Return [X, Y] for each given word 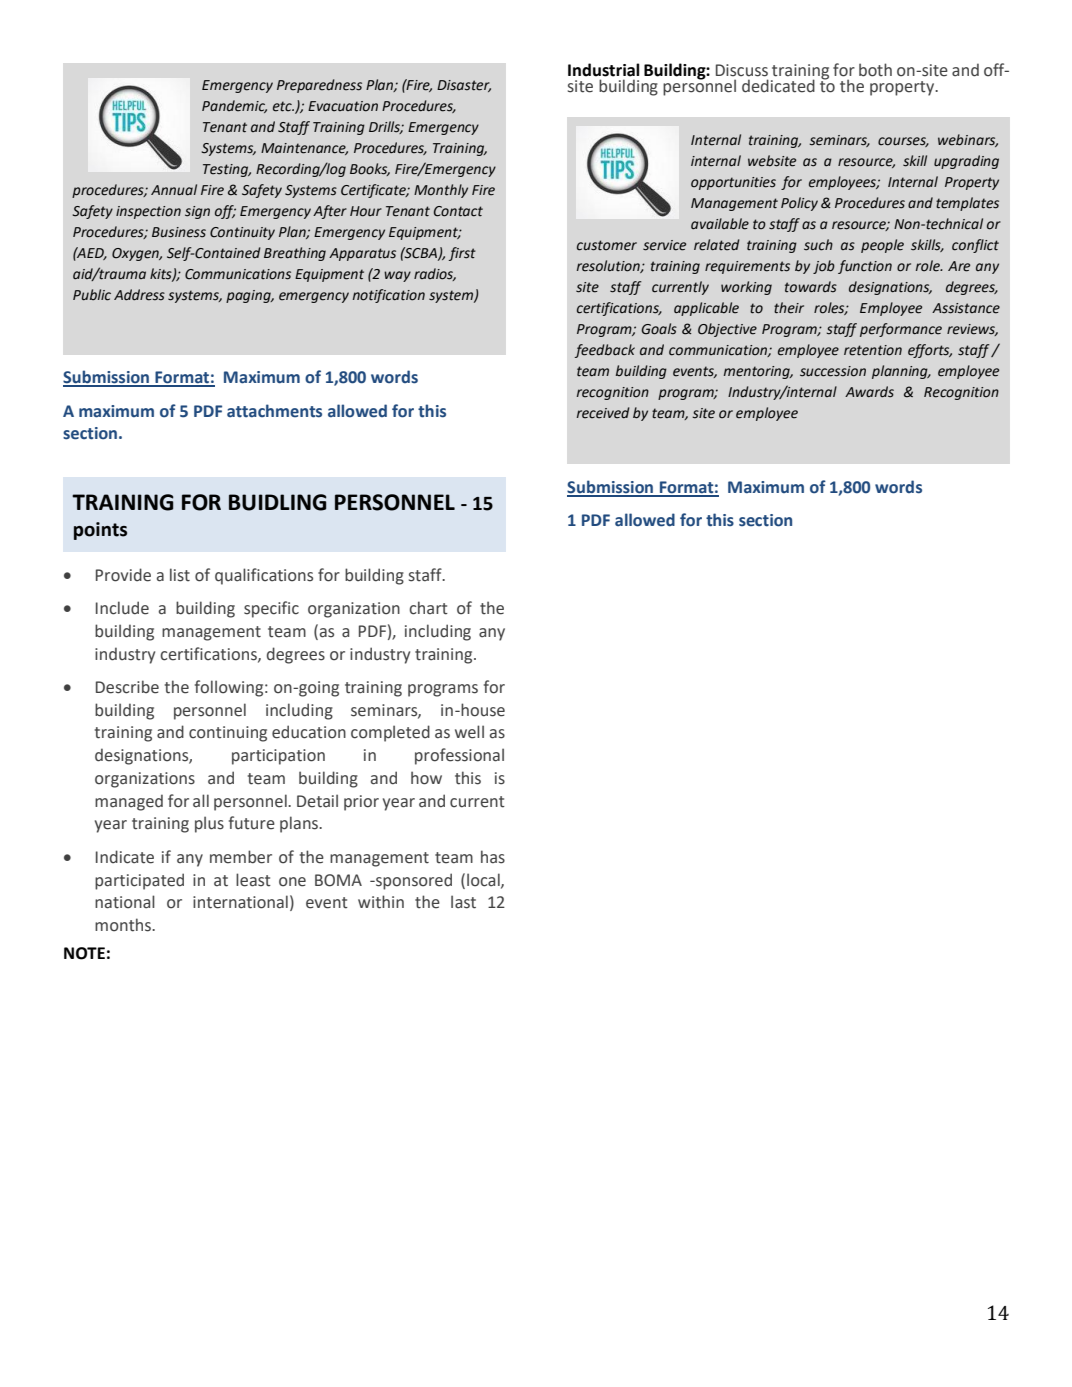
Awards [869, 392]
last [463, 902]
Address [139, 295]
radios [435, 274]
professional [459, 756]
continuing [228, 734]
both [875, 70]
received [603, 413]
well [469, 732]
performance [901, 330]
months [124, 925]
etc [283, 106]
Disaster [464, 86]
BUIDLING [278, 502]
